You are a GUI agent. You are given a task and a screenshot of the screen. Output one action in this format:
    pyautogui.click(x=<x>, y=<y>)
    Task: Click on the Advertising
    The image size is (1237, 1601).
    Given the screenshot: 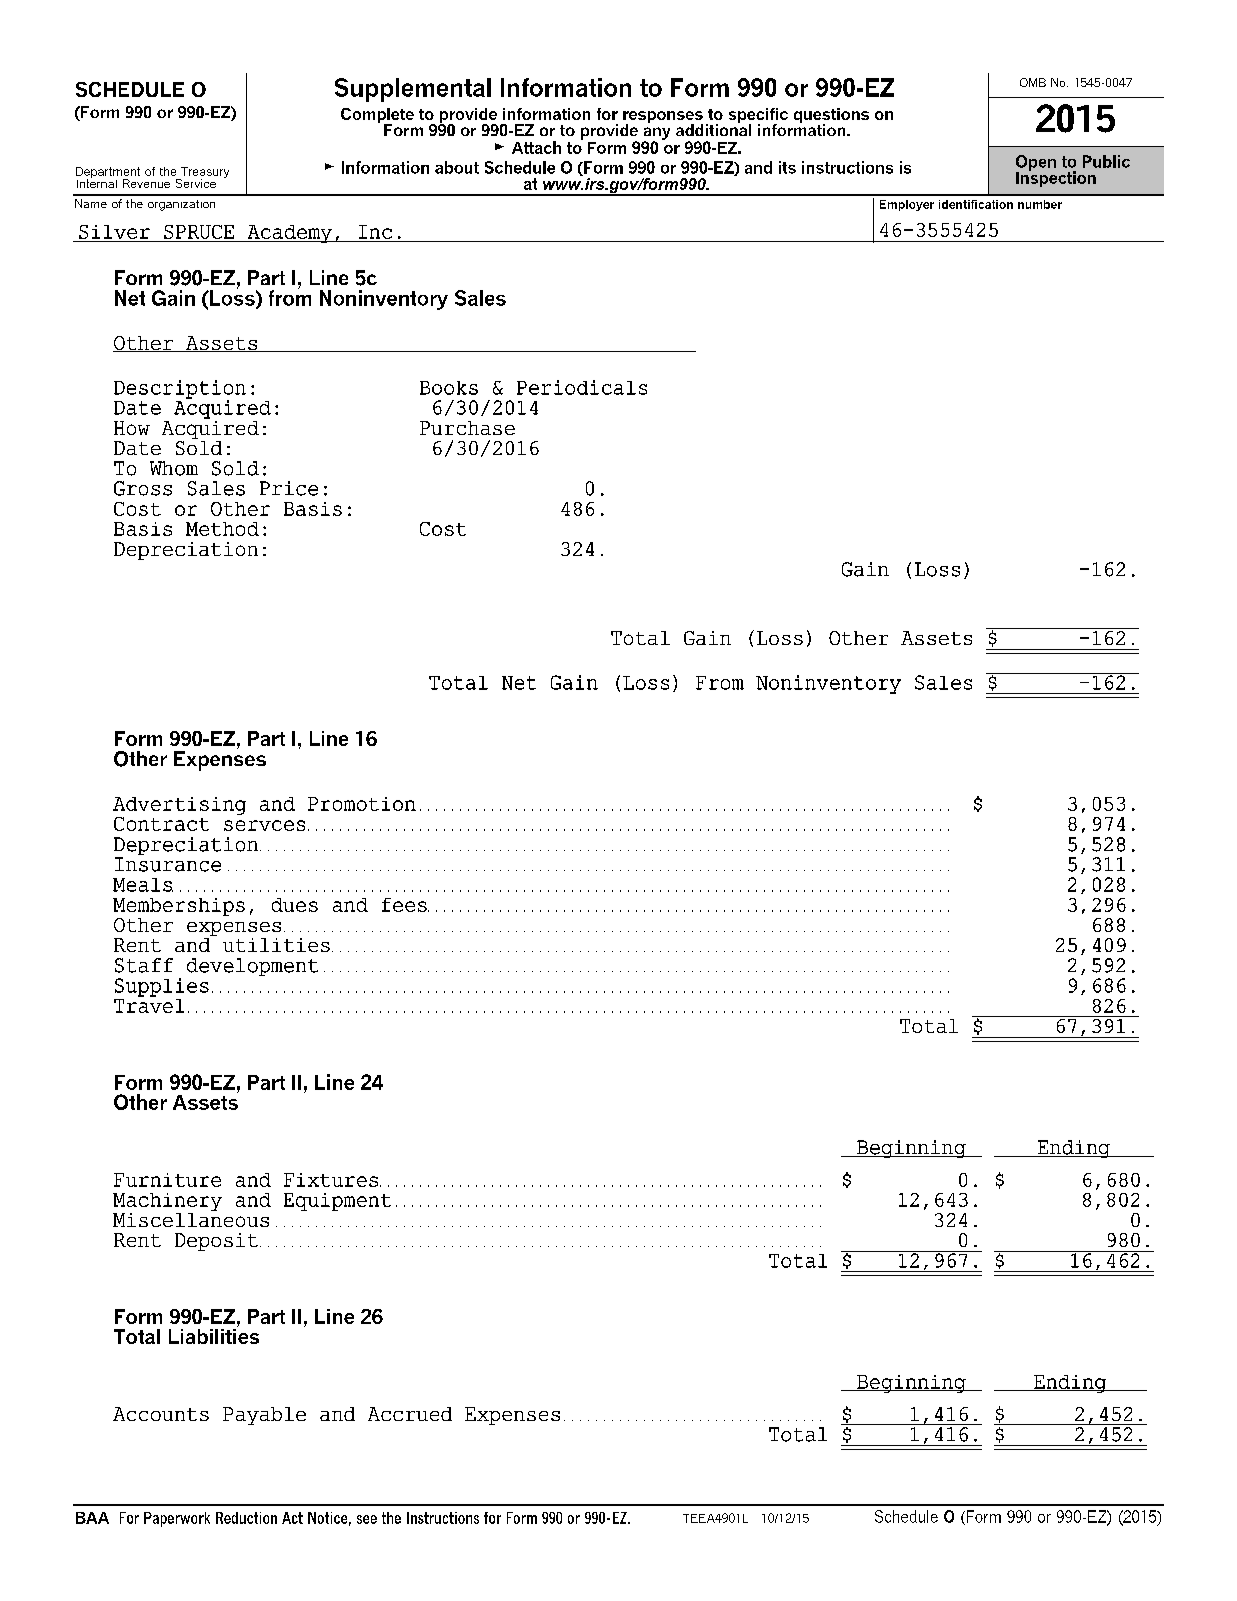 What is the action you would take?
    pyautogui.click(x=179, y=806)
